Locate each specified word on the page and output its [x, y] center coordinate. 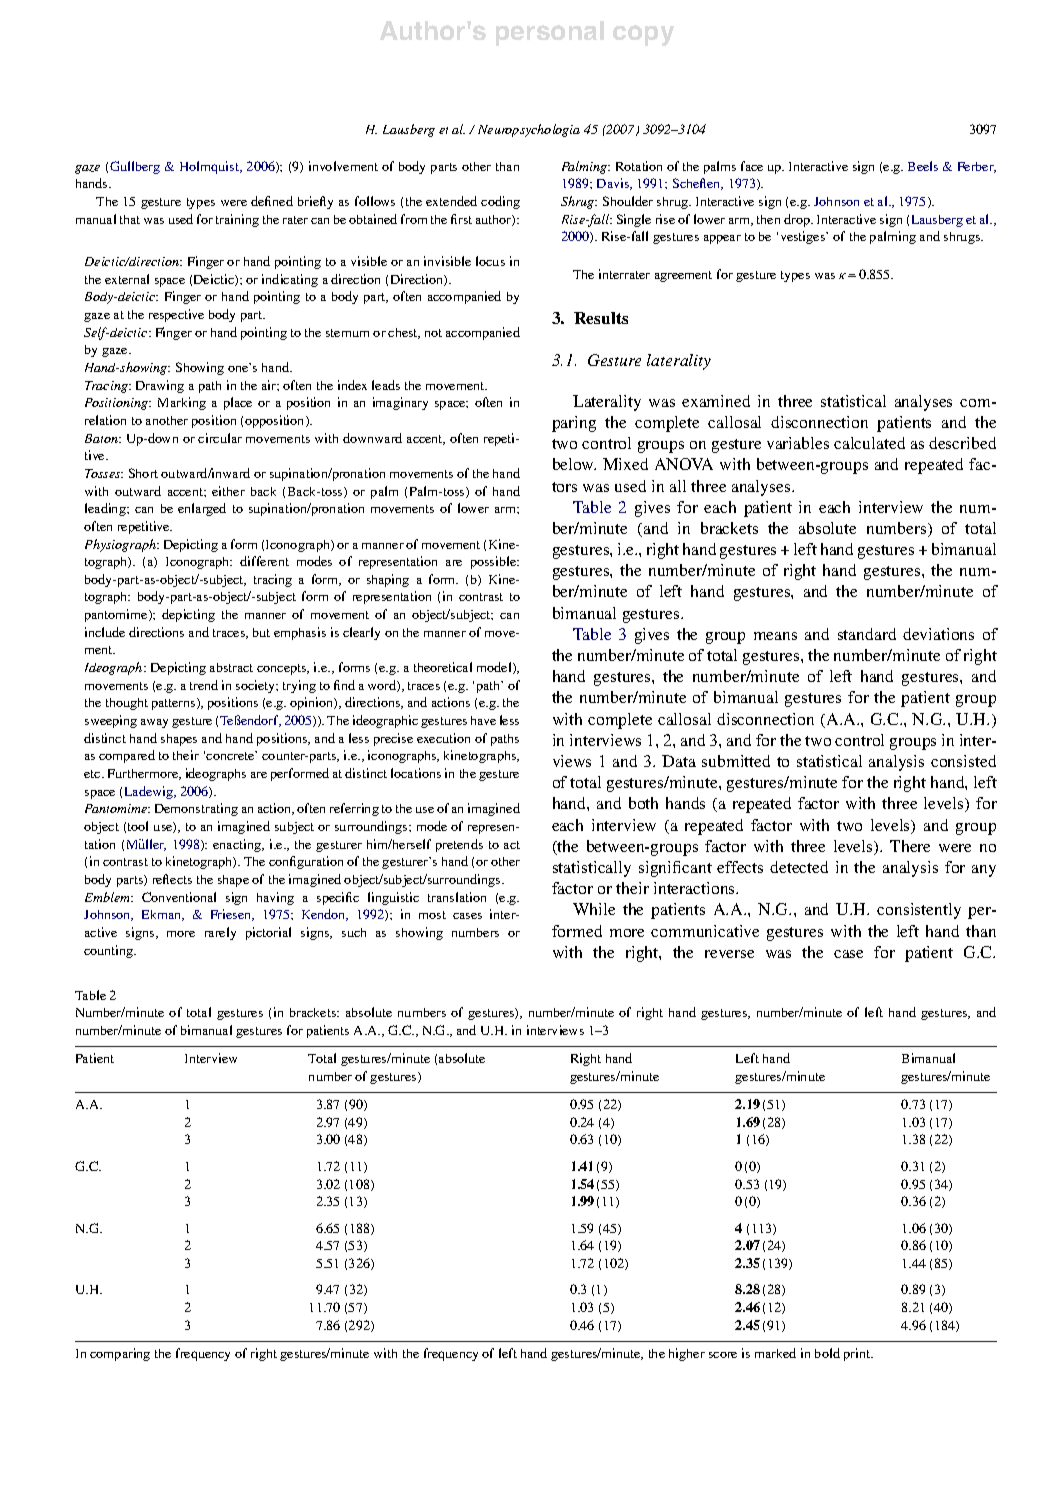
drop [798, 220]
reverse [729, 954]
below [574, 464]
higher [687, 1354]
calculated [869, 443]
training [237, 220]
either [228, 491]
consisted [963, 761]
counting [110, 951]
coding [500, 202]
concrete [231, 755]
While [594, 909]
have [483, 720]
